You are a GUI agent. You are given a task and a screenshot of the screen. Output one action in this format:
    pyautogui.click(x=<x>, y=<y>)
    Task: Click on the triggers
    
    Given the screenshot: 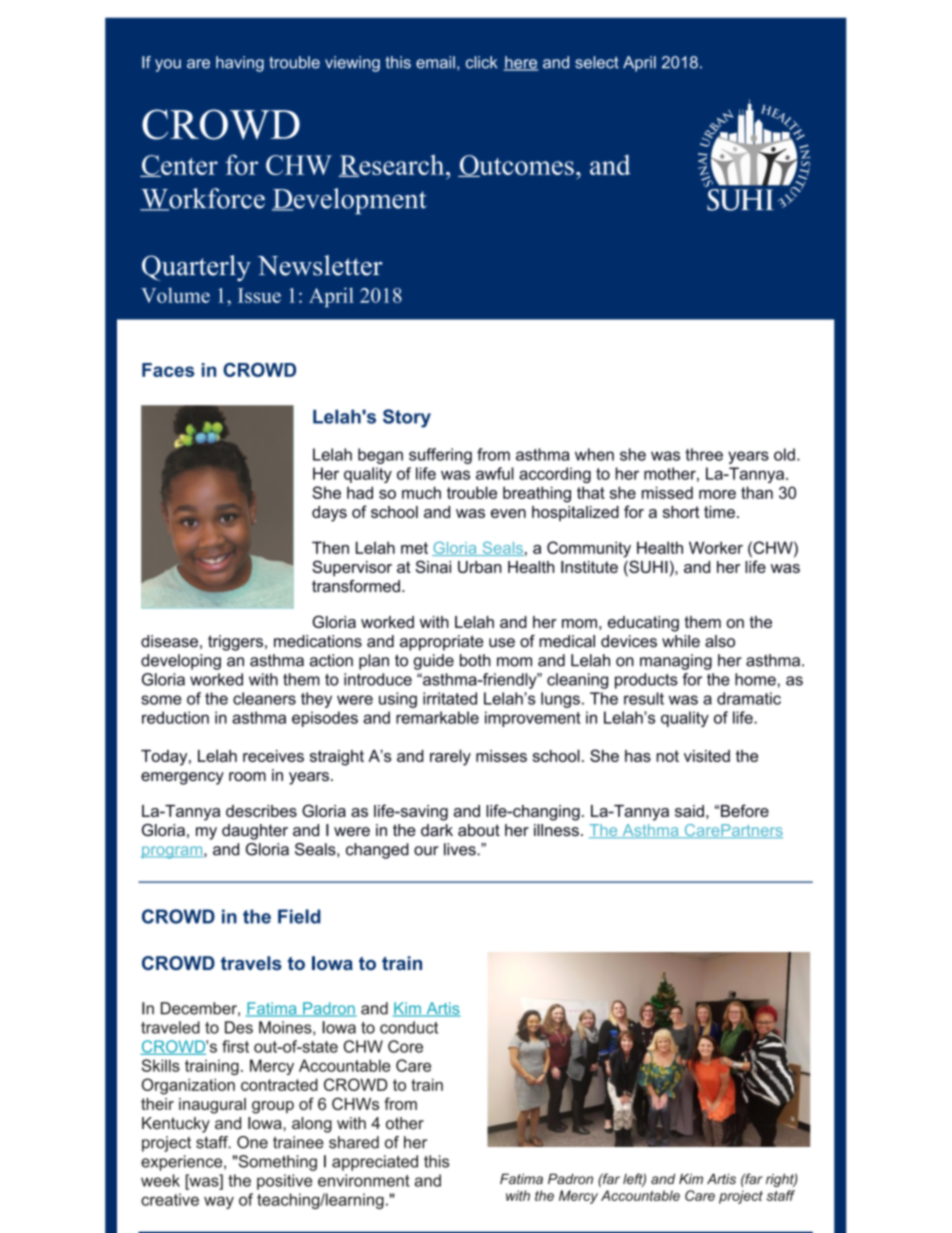 What is the action you would take?
    pyautogui.click(x=235, y=643)
